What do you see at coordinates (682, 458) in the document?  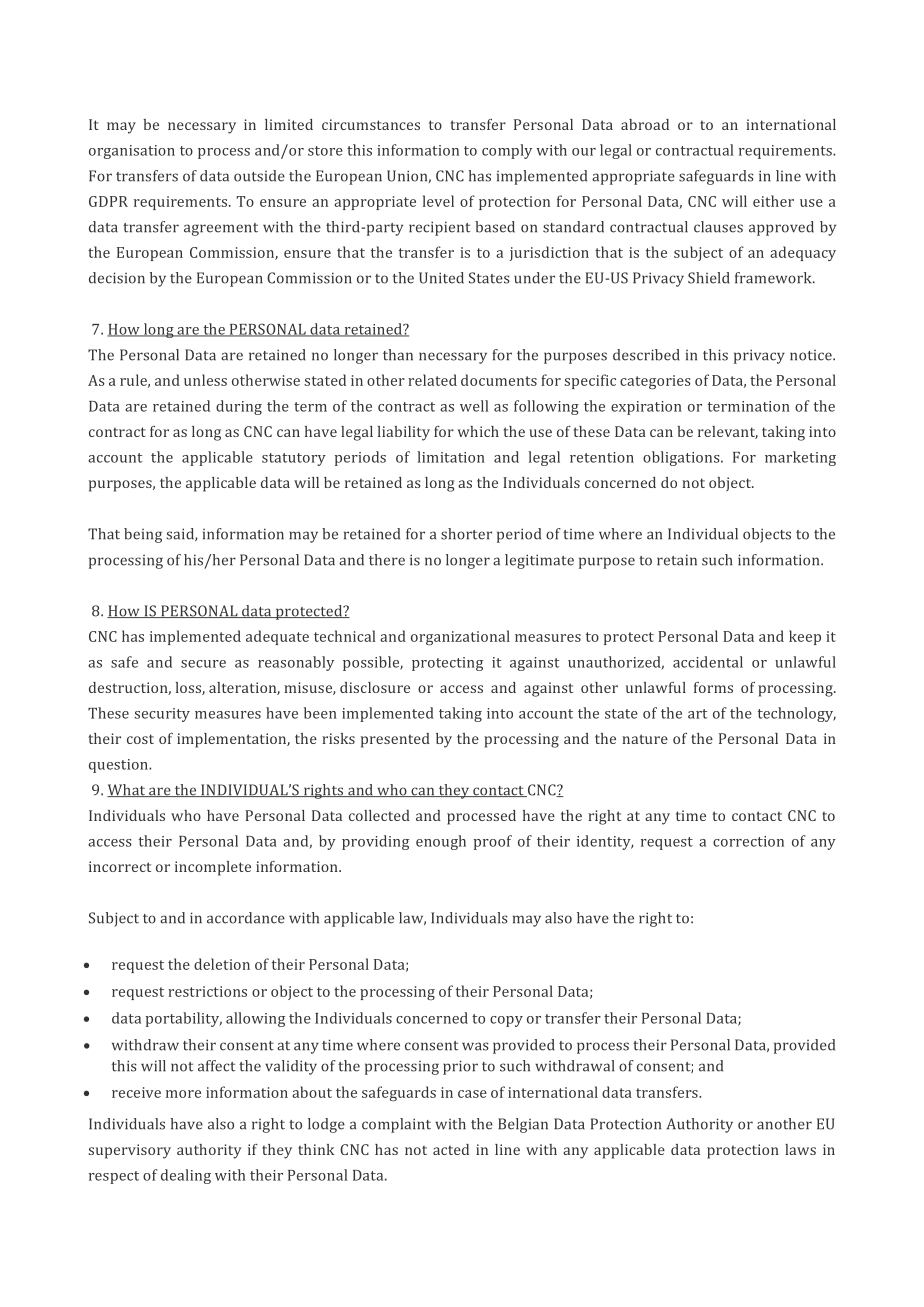 I see `obligations` at bounding box center [682, 458].
